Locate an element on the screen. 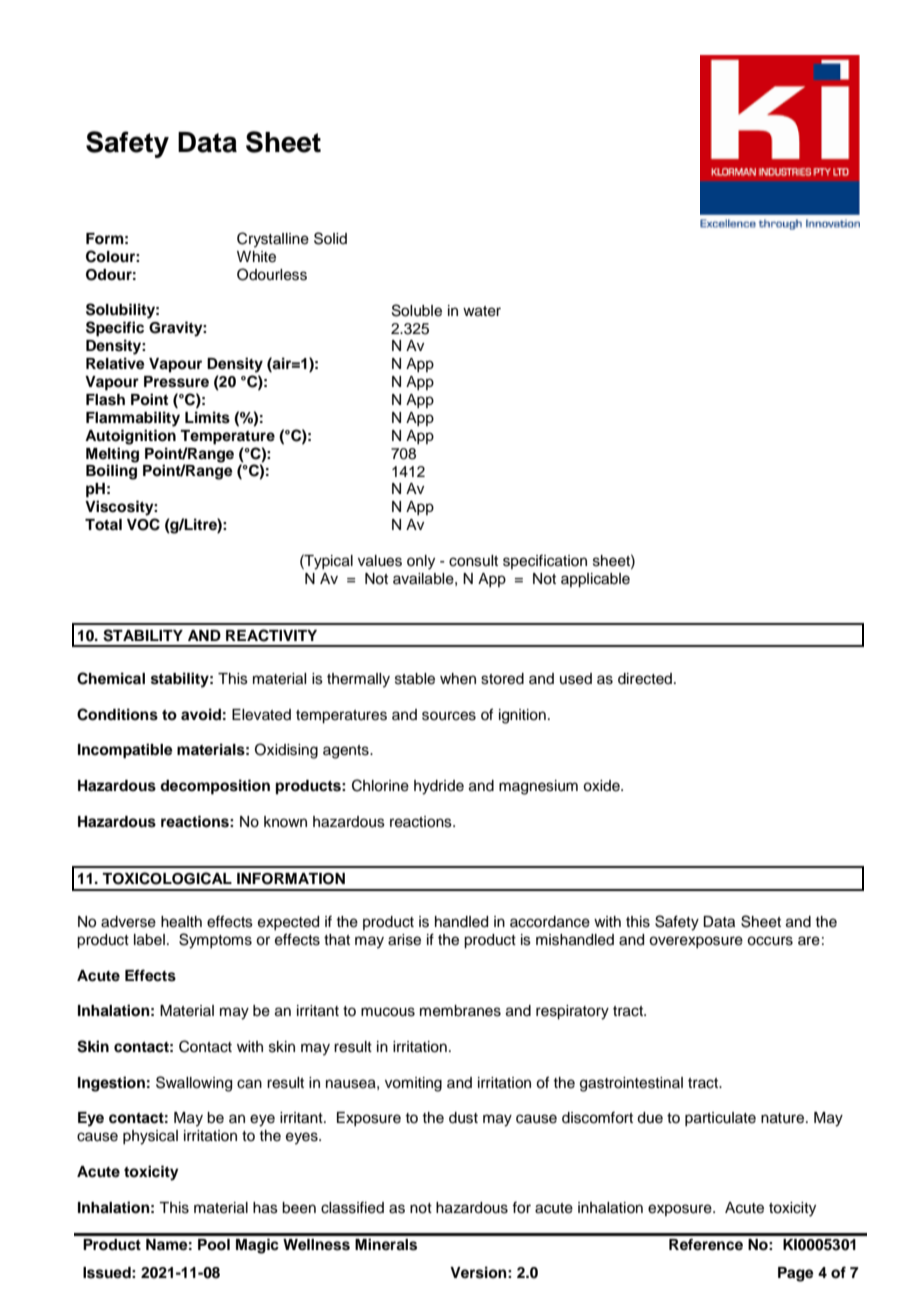 The image size is (924, 1308). Pool is located at coordinates (214, 1245).
